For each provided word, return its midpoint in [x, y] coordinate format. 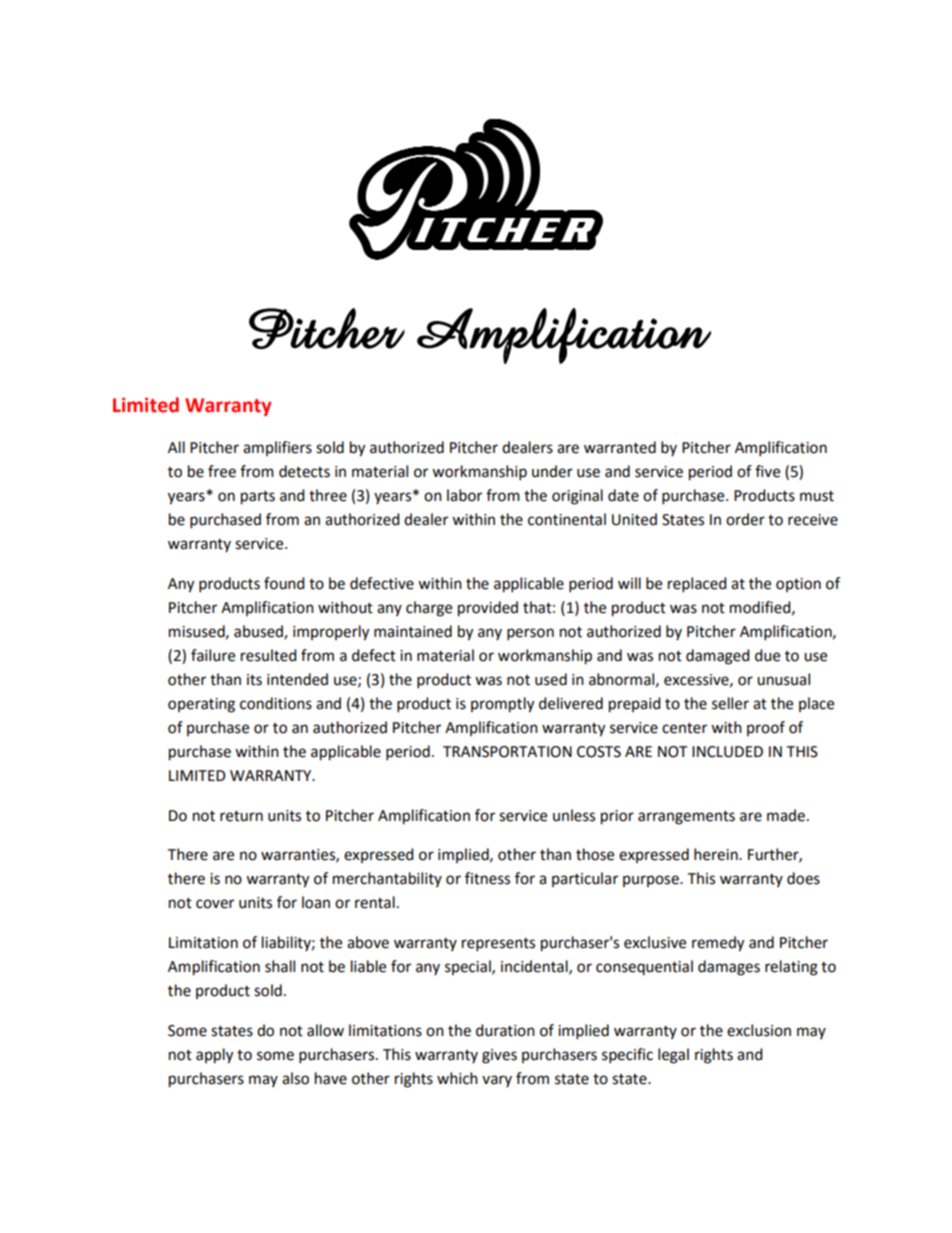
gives [499, 1056]
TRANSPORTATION [507, 752]
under [552, 471]
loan [316, 902]
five [767, 471]
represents [498, 944]
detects [304, 471]
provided [488, 609]
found [284, 583]
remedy [718, 944]
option [798, 585]
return [241, 816]
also [295, 1078]
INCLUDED [727, 752]
